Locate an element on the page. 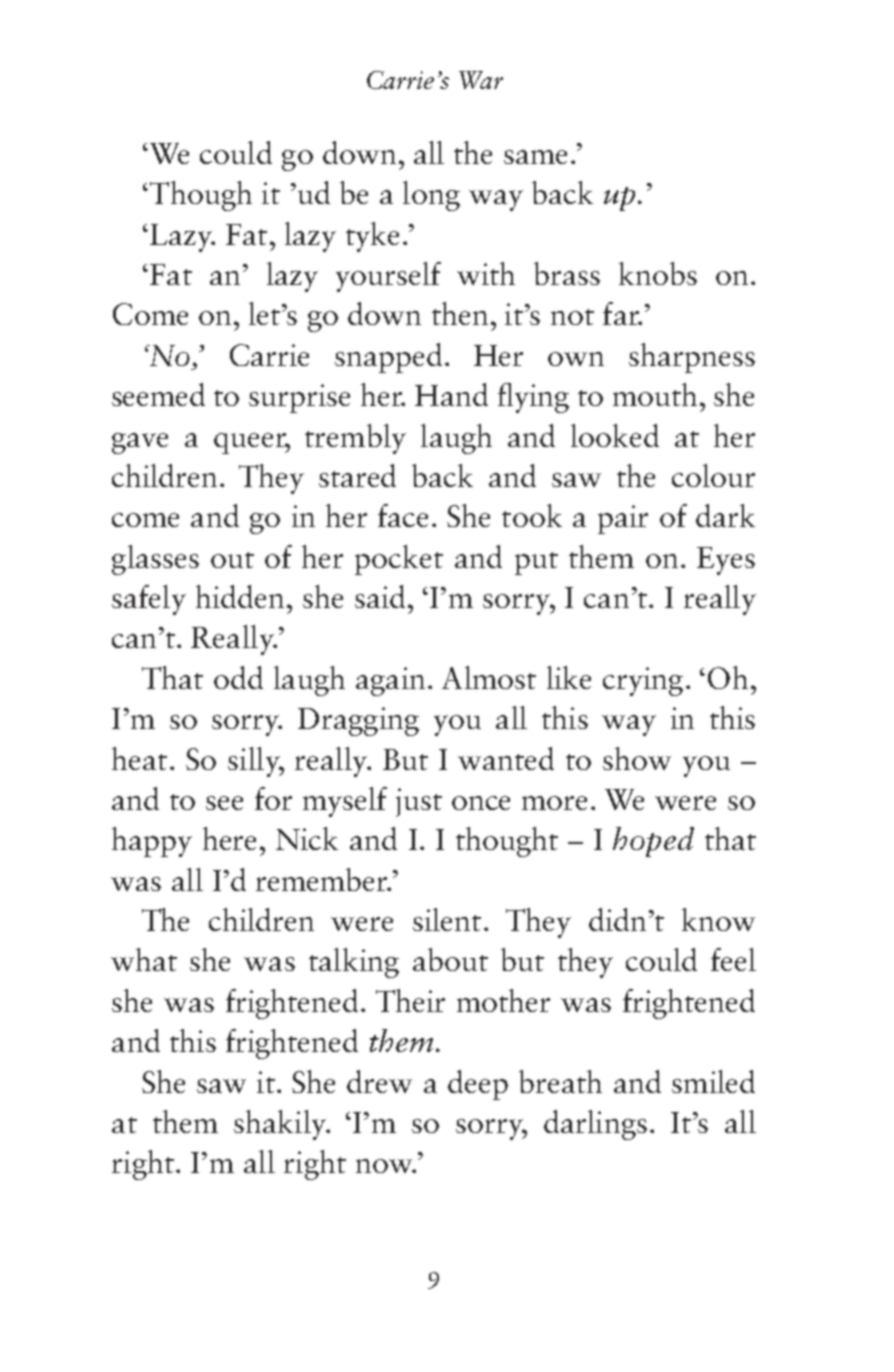 The height and width of the image is (1372, 894). again is located at coordinates (390, 681).
